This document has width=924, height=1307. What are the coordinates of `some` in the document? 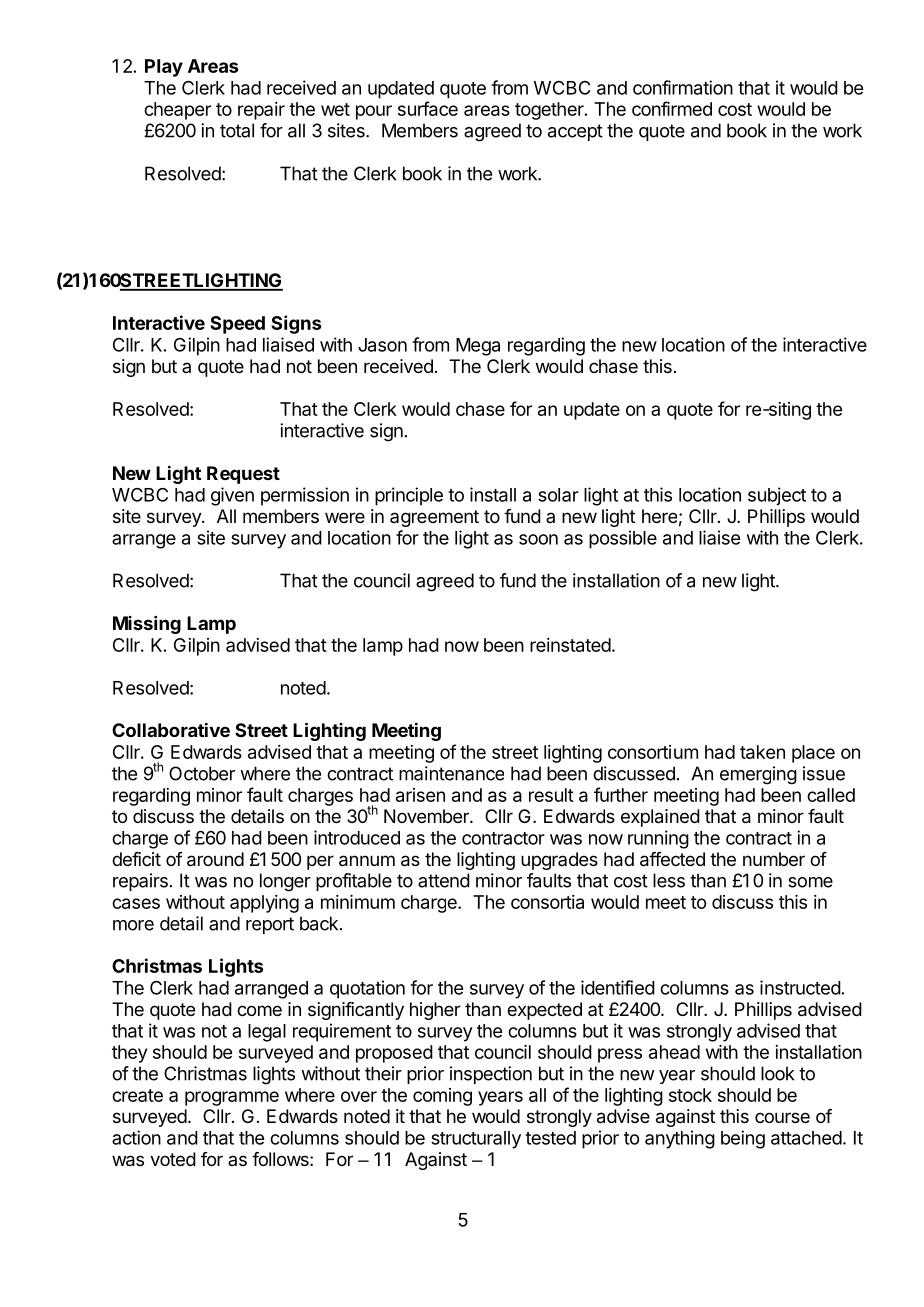 It's located at (810, 882).
